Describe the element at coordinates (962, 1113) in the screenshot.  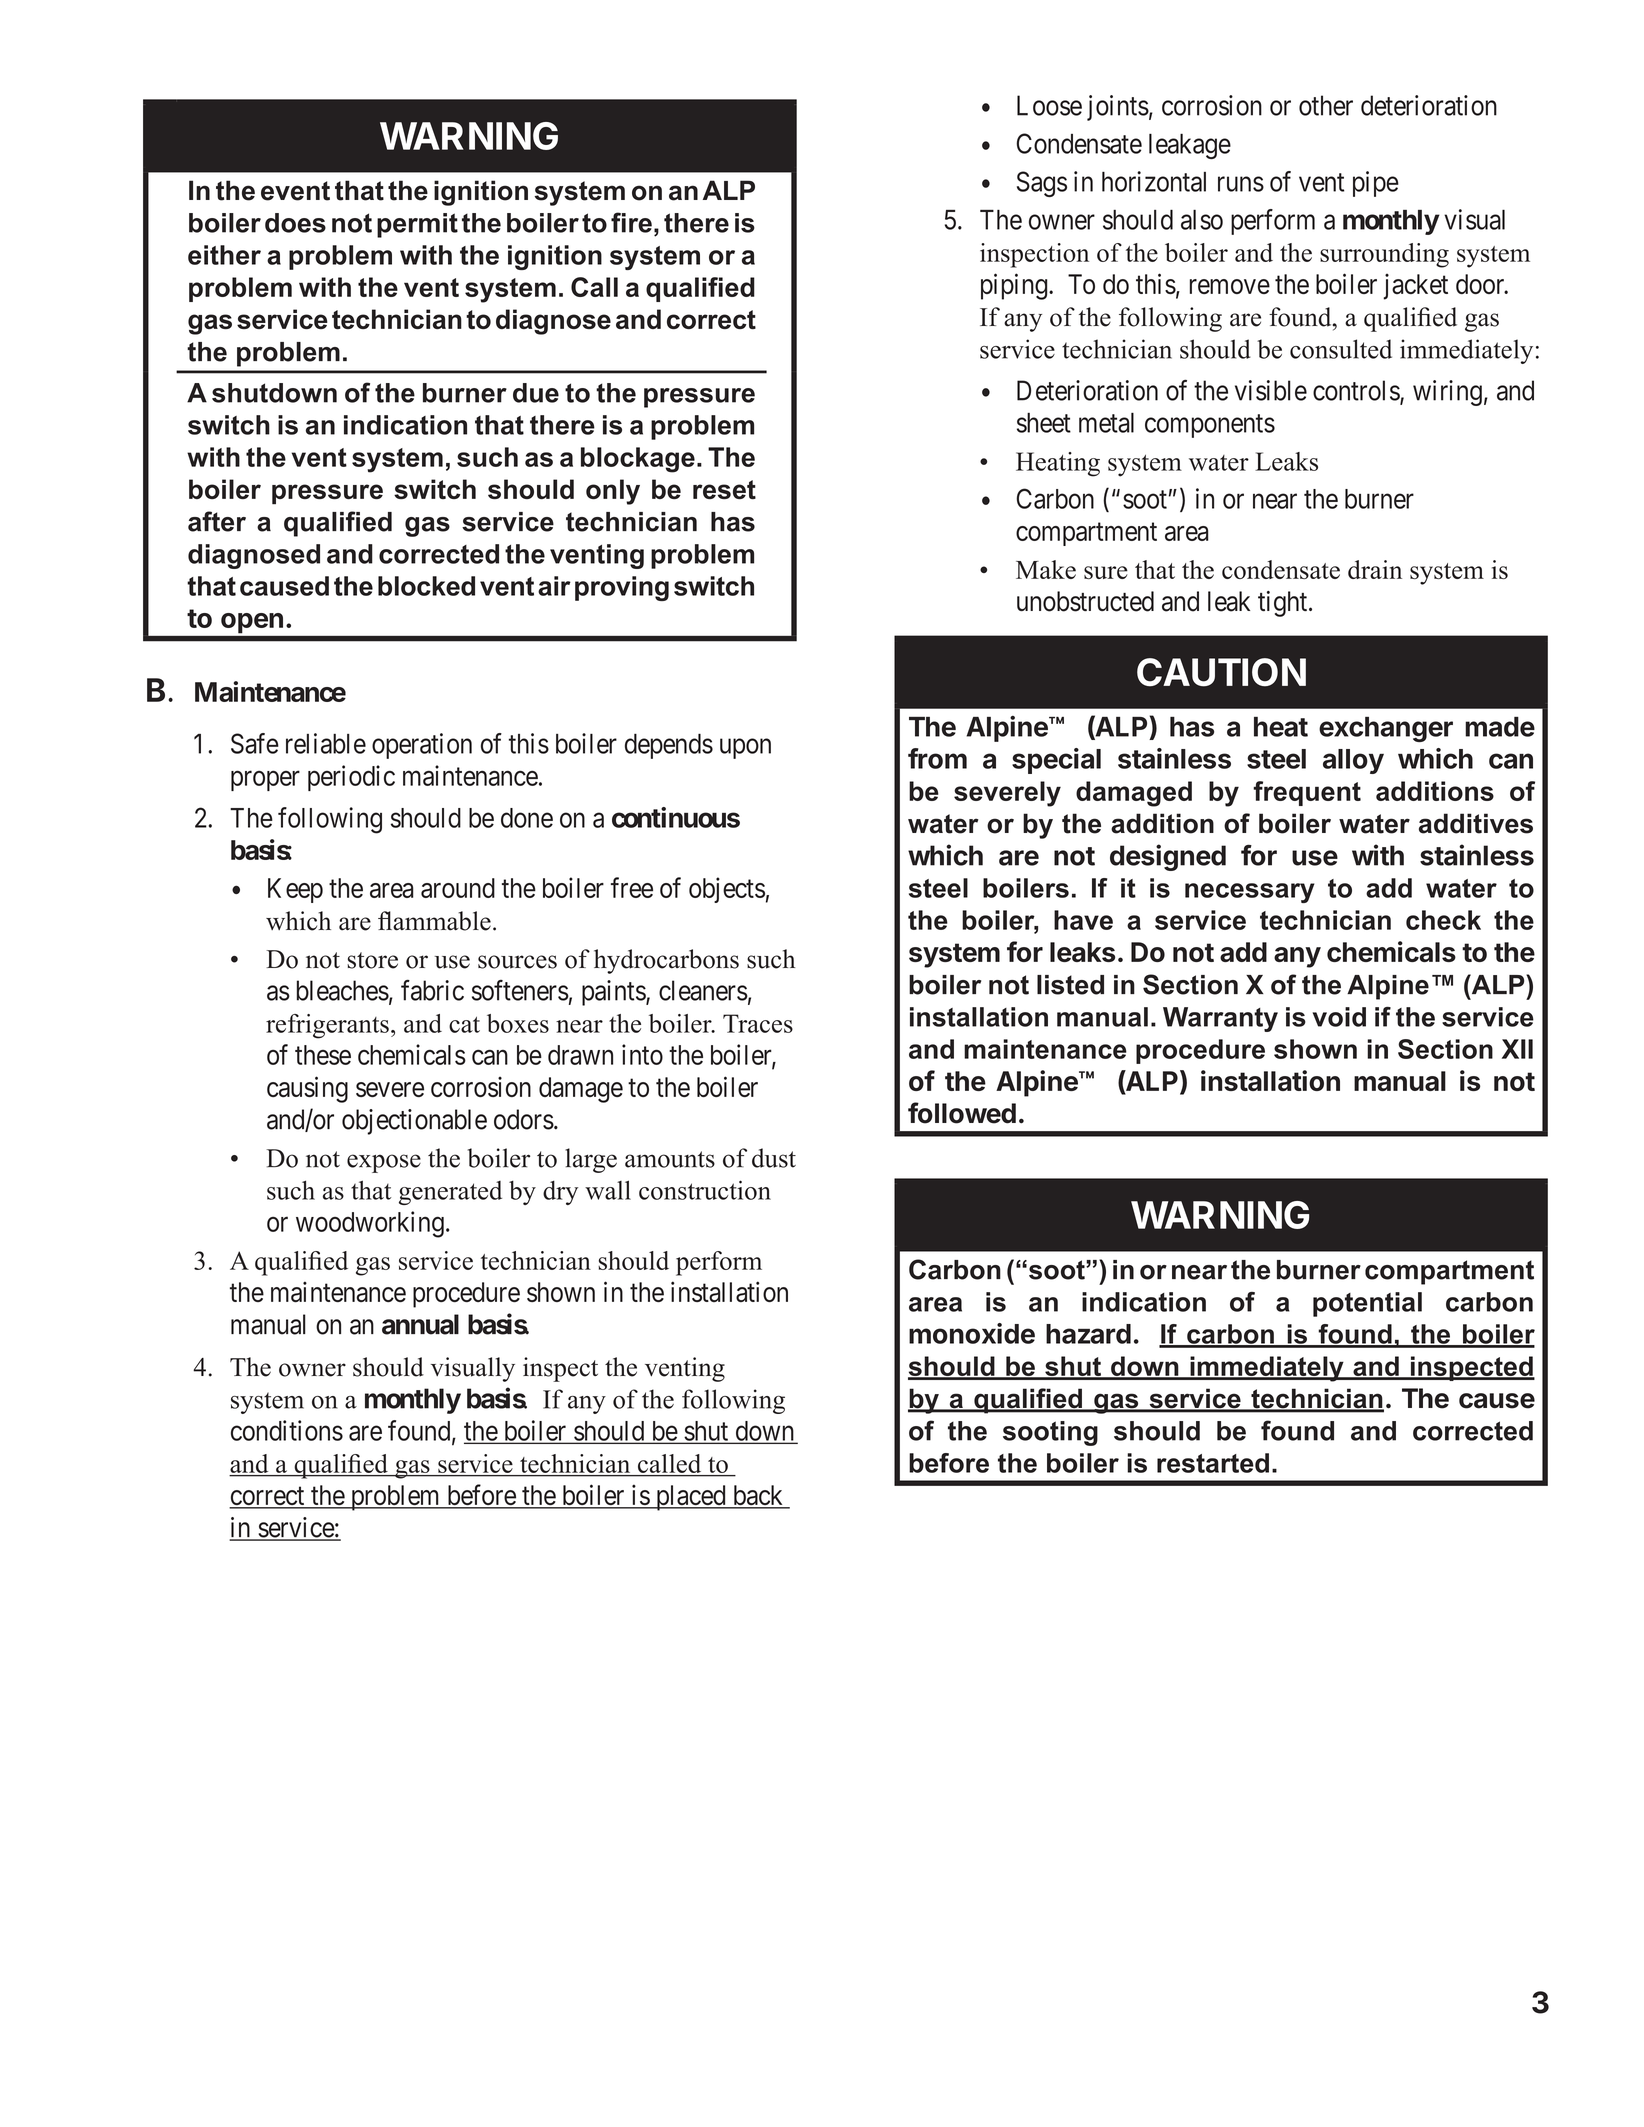
I see `followed` at that location.
